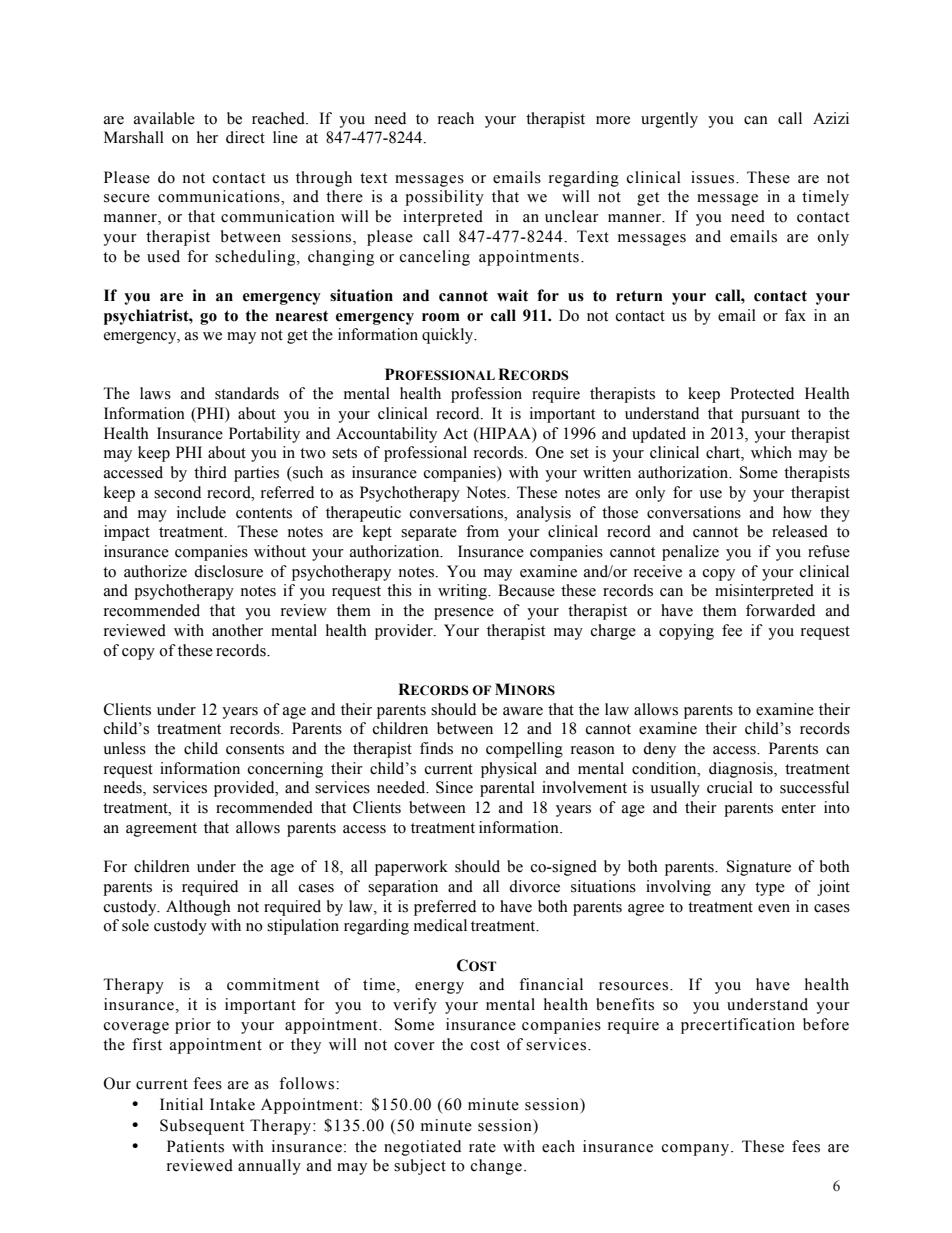  Describe the element at coordinates (534, 886) in the screenshot. I see `divorce` at that location.
